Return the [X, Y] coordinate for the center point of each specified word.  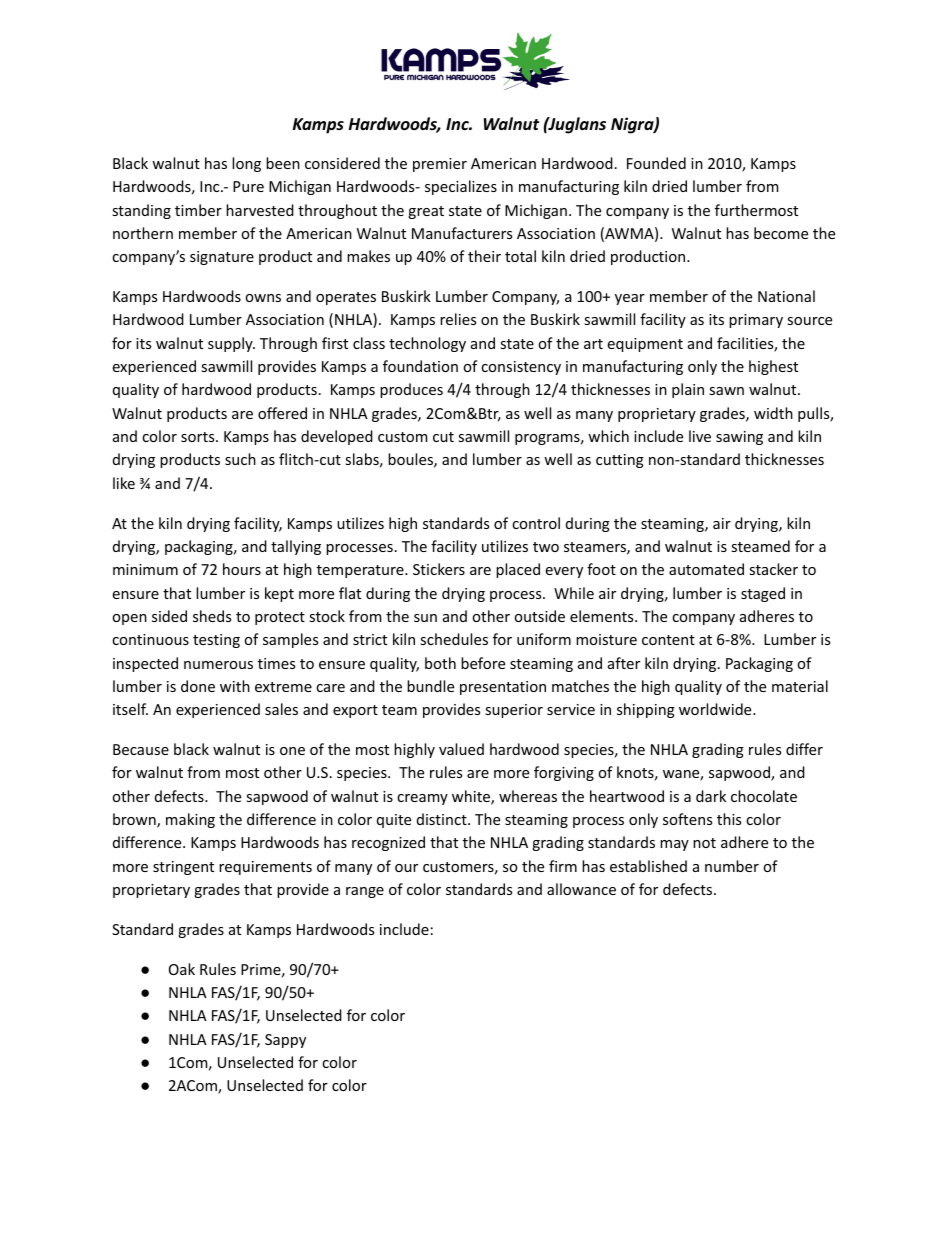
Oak [182, 969]
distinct [443, 819]
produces [411, 390]
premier [440, 165]
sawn [726, 391]
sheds [212, 616]
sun [425, 618]
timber [198, 210]
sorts [199, 437]
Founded [656, 163]
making [190, 820]
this [729, 819]
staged [763, 594]
